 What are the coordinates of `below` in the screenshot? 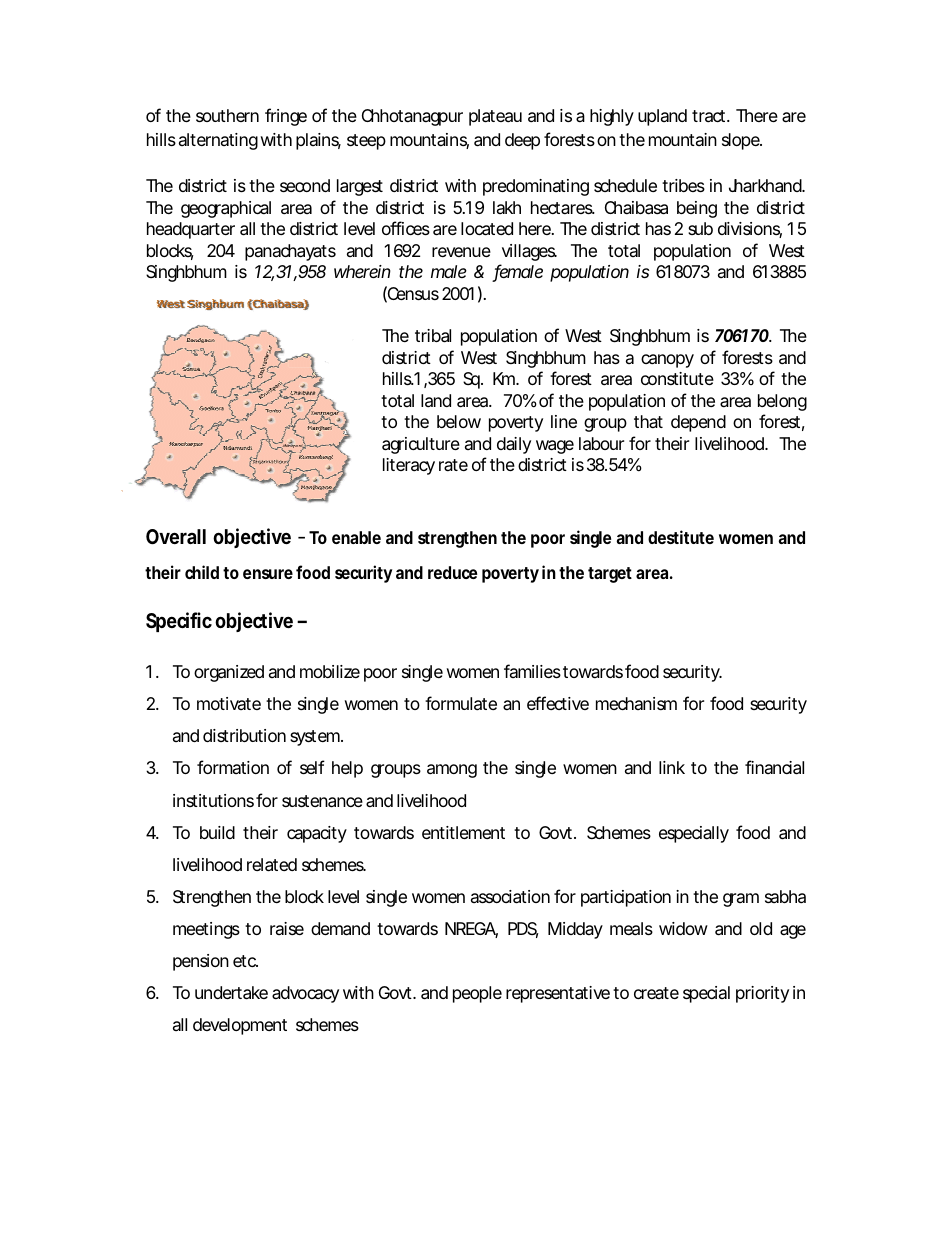 It's located at (459, 421).
